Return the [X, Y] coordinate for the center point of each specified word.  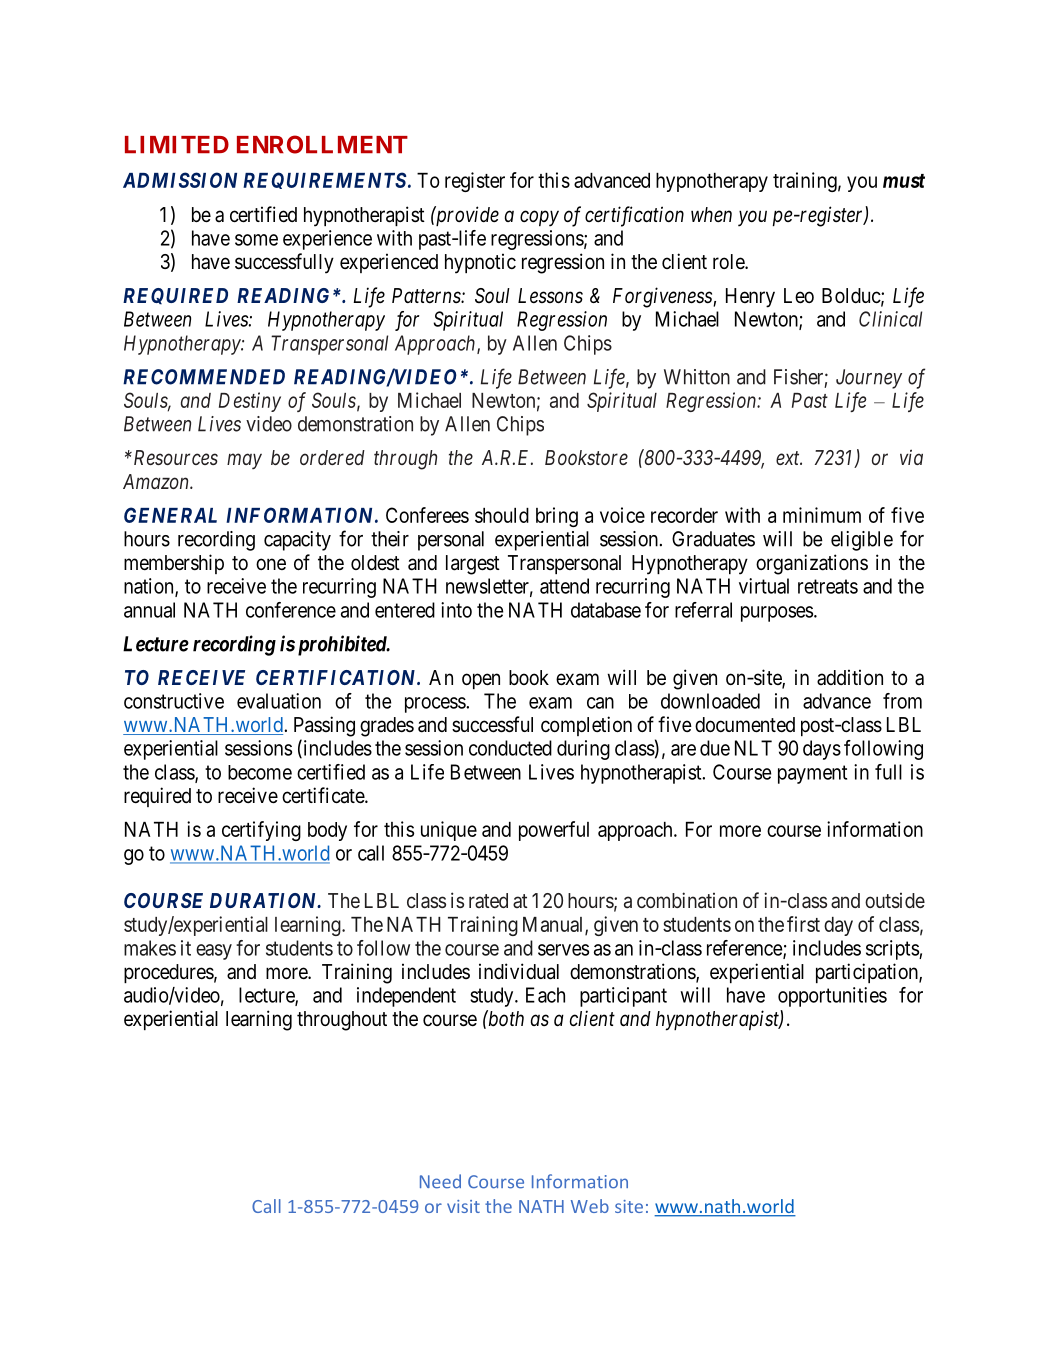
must [904, 181]
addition [850, 677]
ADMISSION [180, 180]
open [481, 681]
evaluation [279, 701]
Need [440, 1181]
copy [539, 219]
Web [590, 1206]
